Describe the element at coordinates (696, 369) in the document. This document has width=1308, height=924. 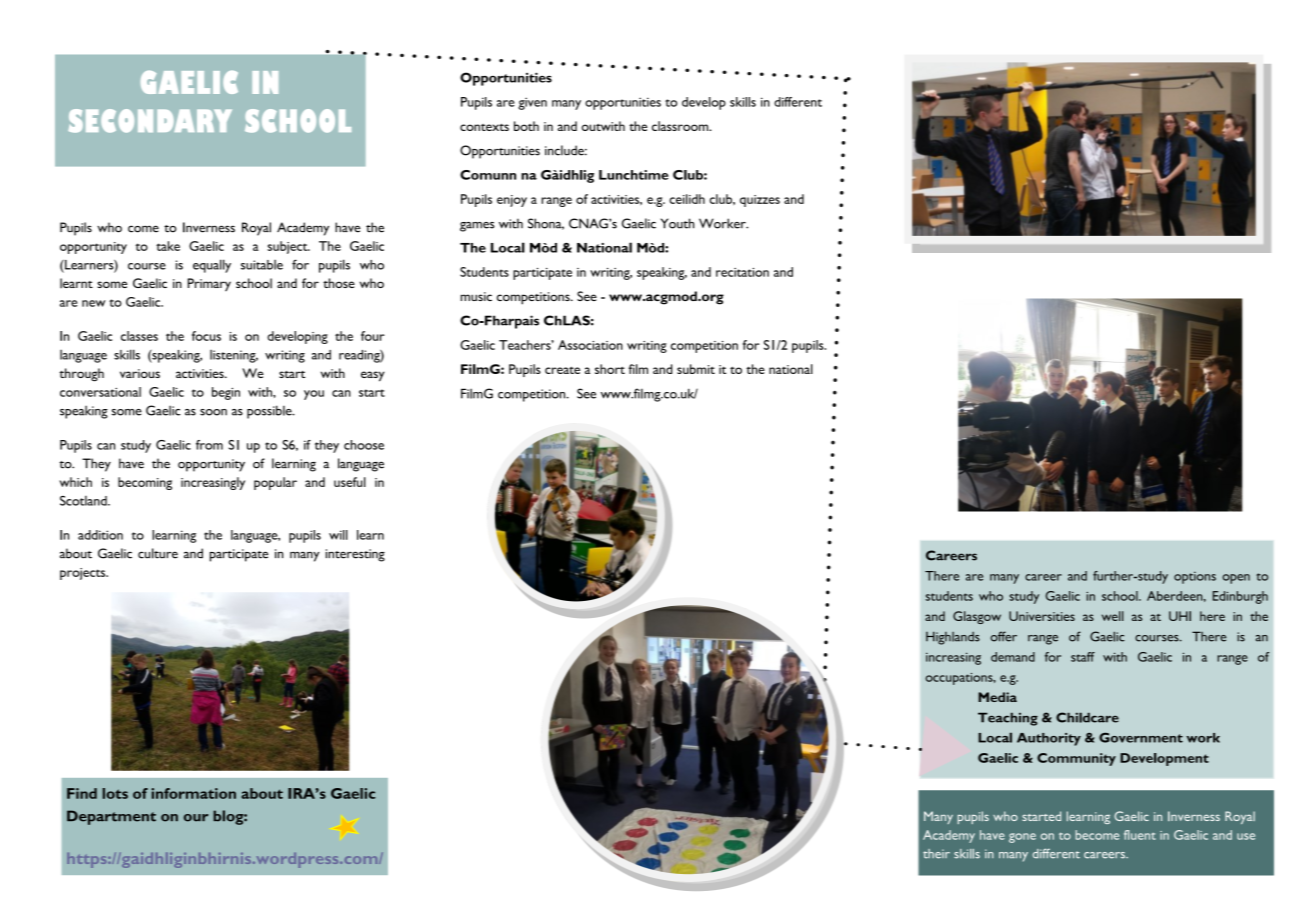
I see `submit` at that location.
